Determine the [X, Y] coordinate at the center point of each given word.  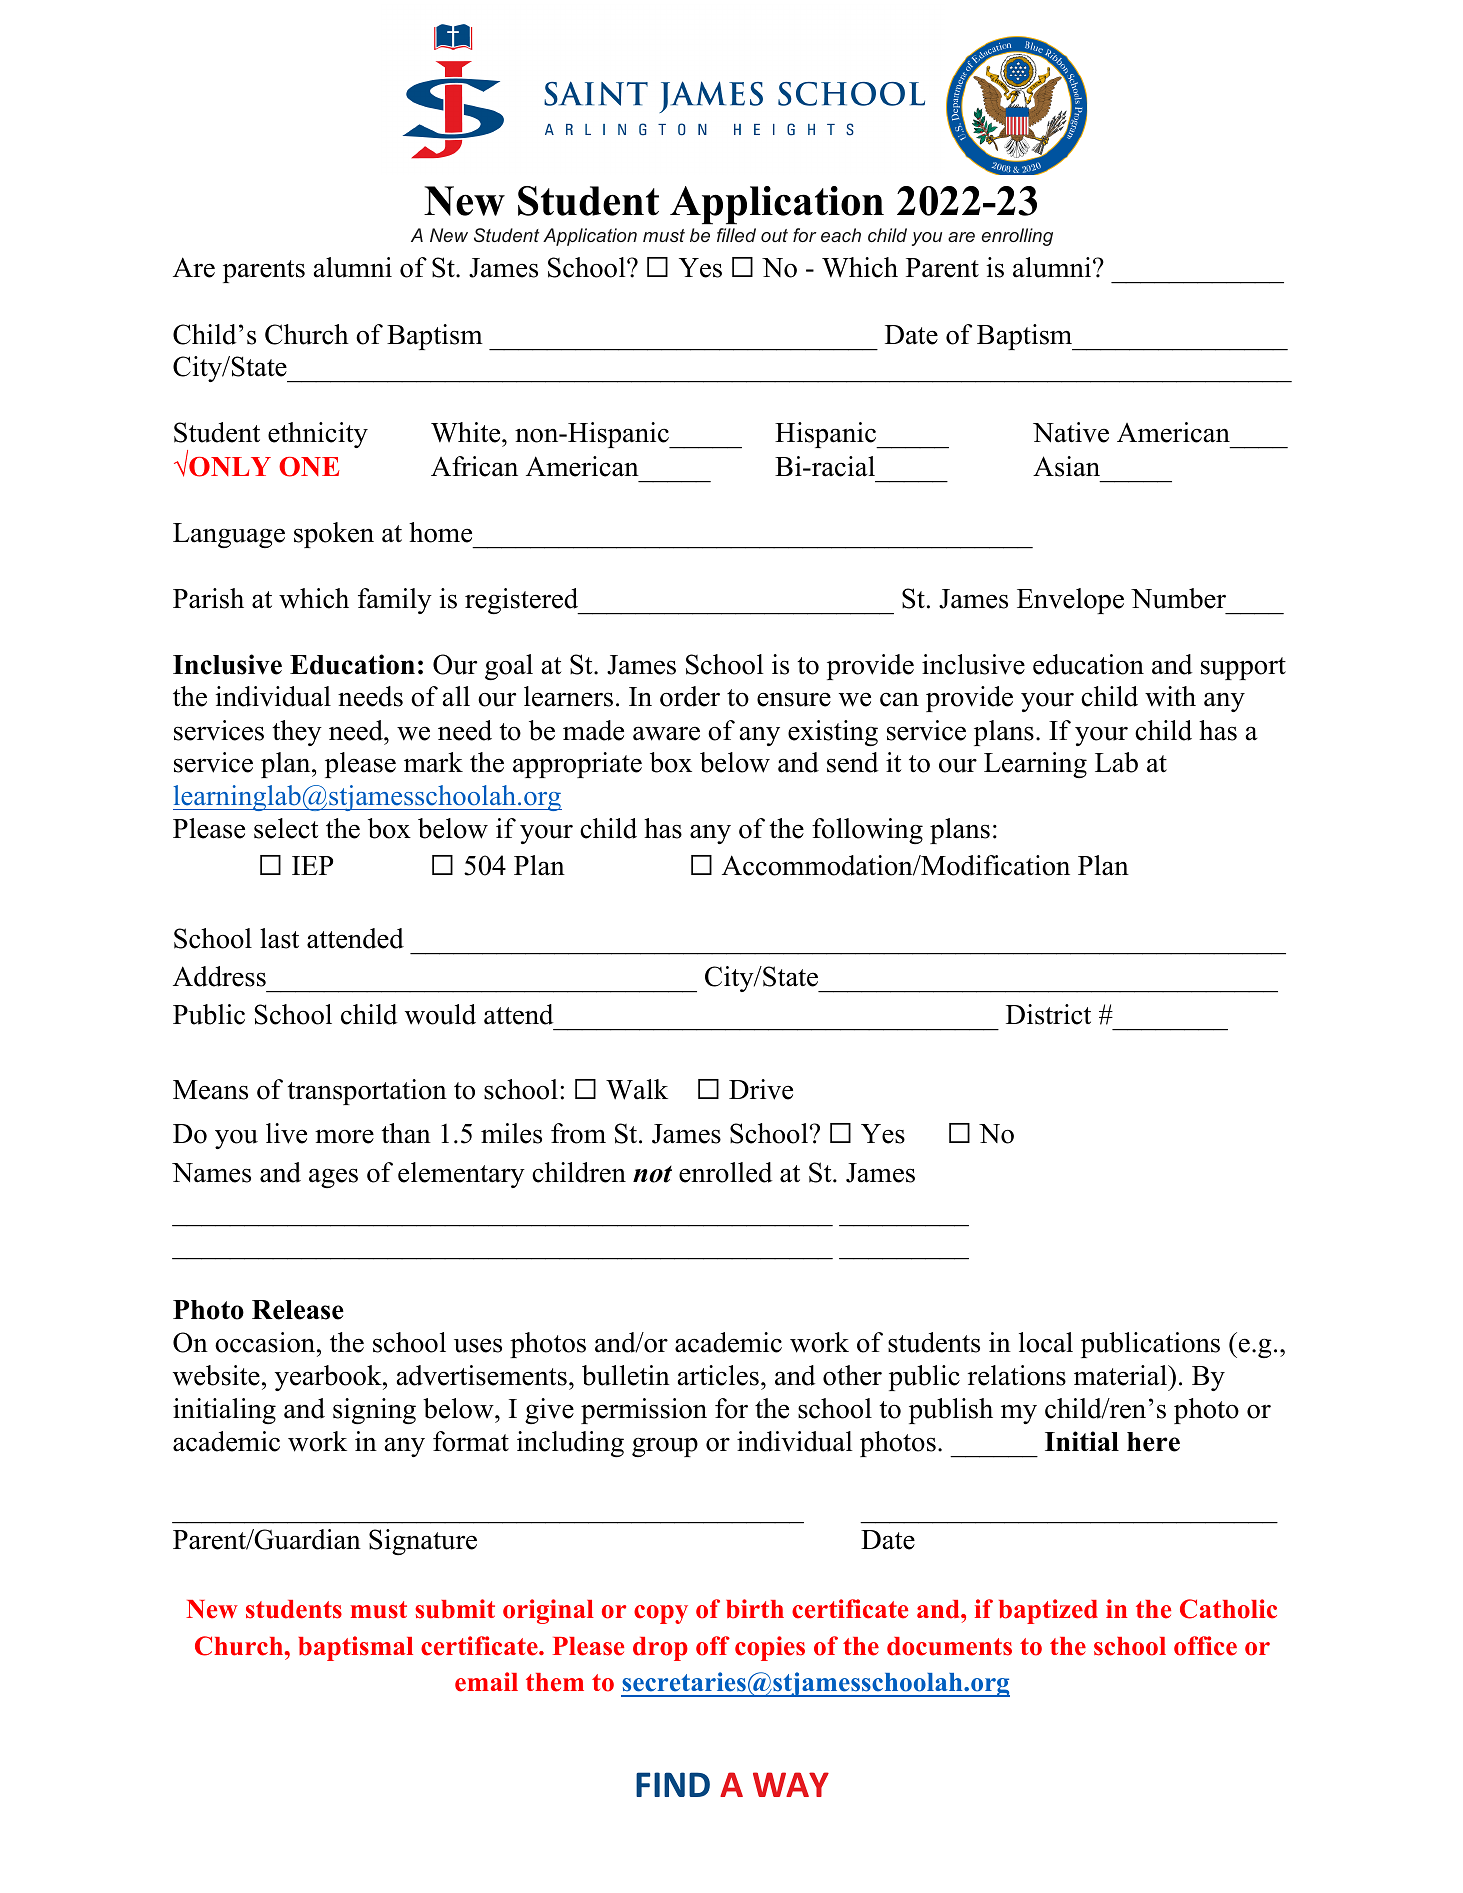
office [1205, 1646]
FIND [673, 1784]
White [467, 432]
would [440, 1014]
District [1048, 1014]
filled [736, 235]
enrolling [1017, 237]
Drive [761, 1089]
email [486, 1682]
